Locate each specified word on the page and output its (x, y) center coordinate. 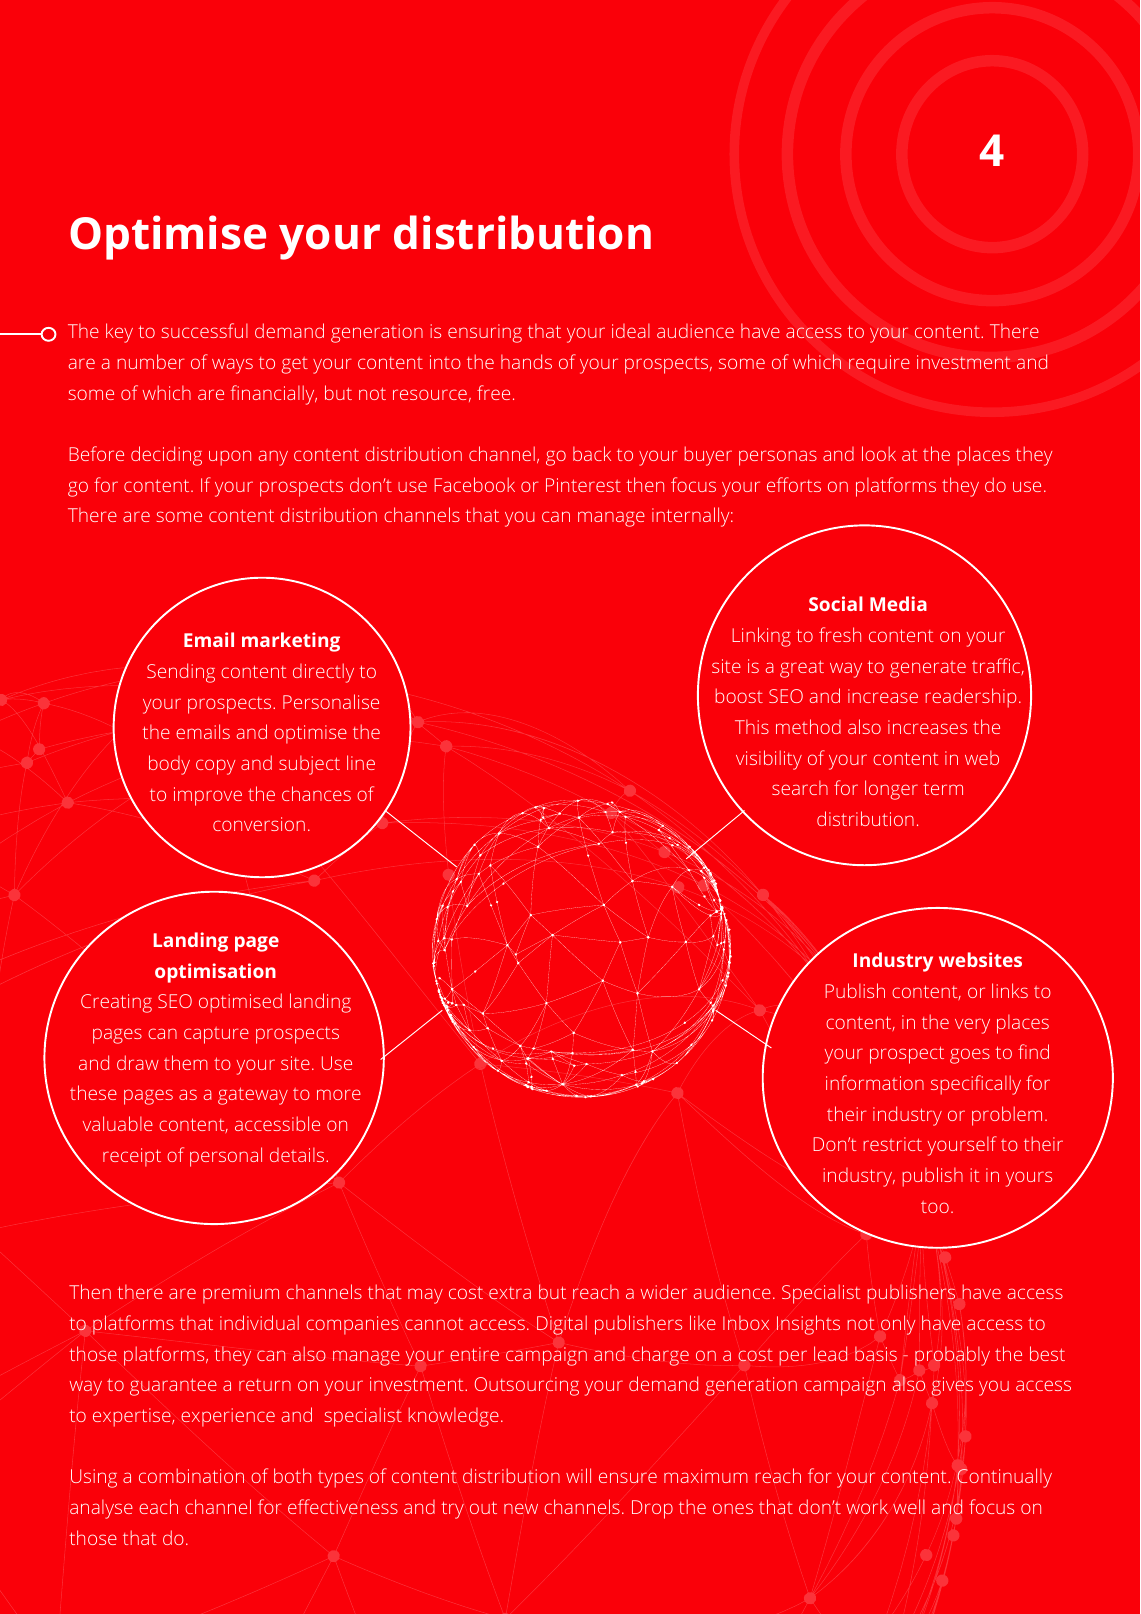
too (935, 1207)
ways (232, 366)
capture (216, 1035)
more (339, 1094)
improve (208, 796)
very (972, 1026)
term (943, 788)
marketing (291, 642)
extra (510, 1293)
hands (526, 361)
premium (241, 1294)
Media (898, 603)
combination (191, 1475)
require (879, 364)
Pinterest (583, 485)
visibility (769, 760)
